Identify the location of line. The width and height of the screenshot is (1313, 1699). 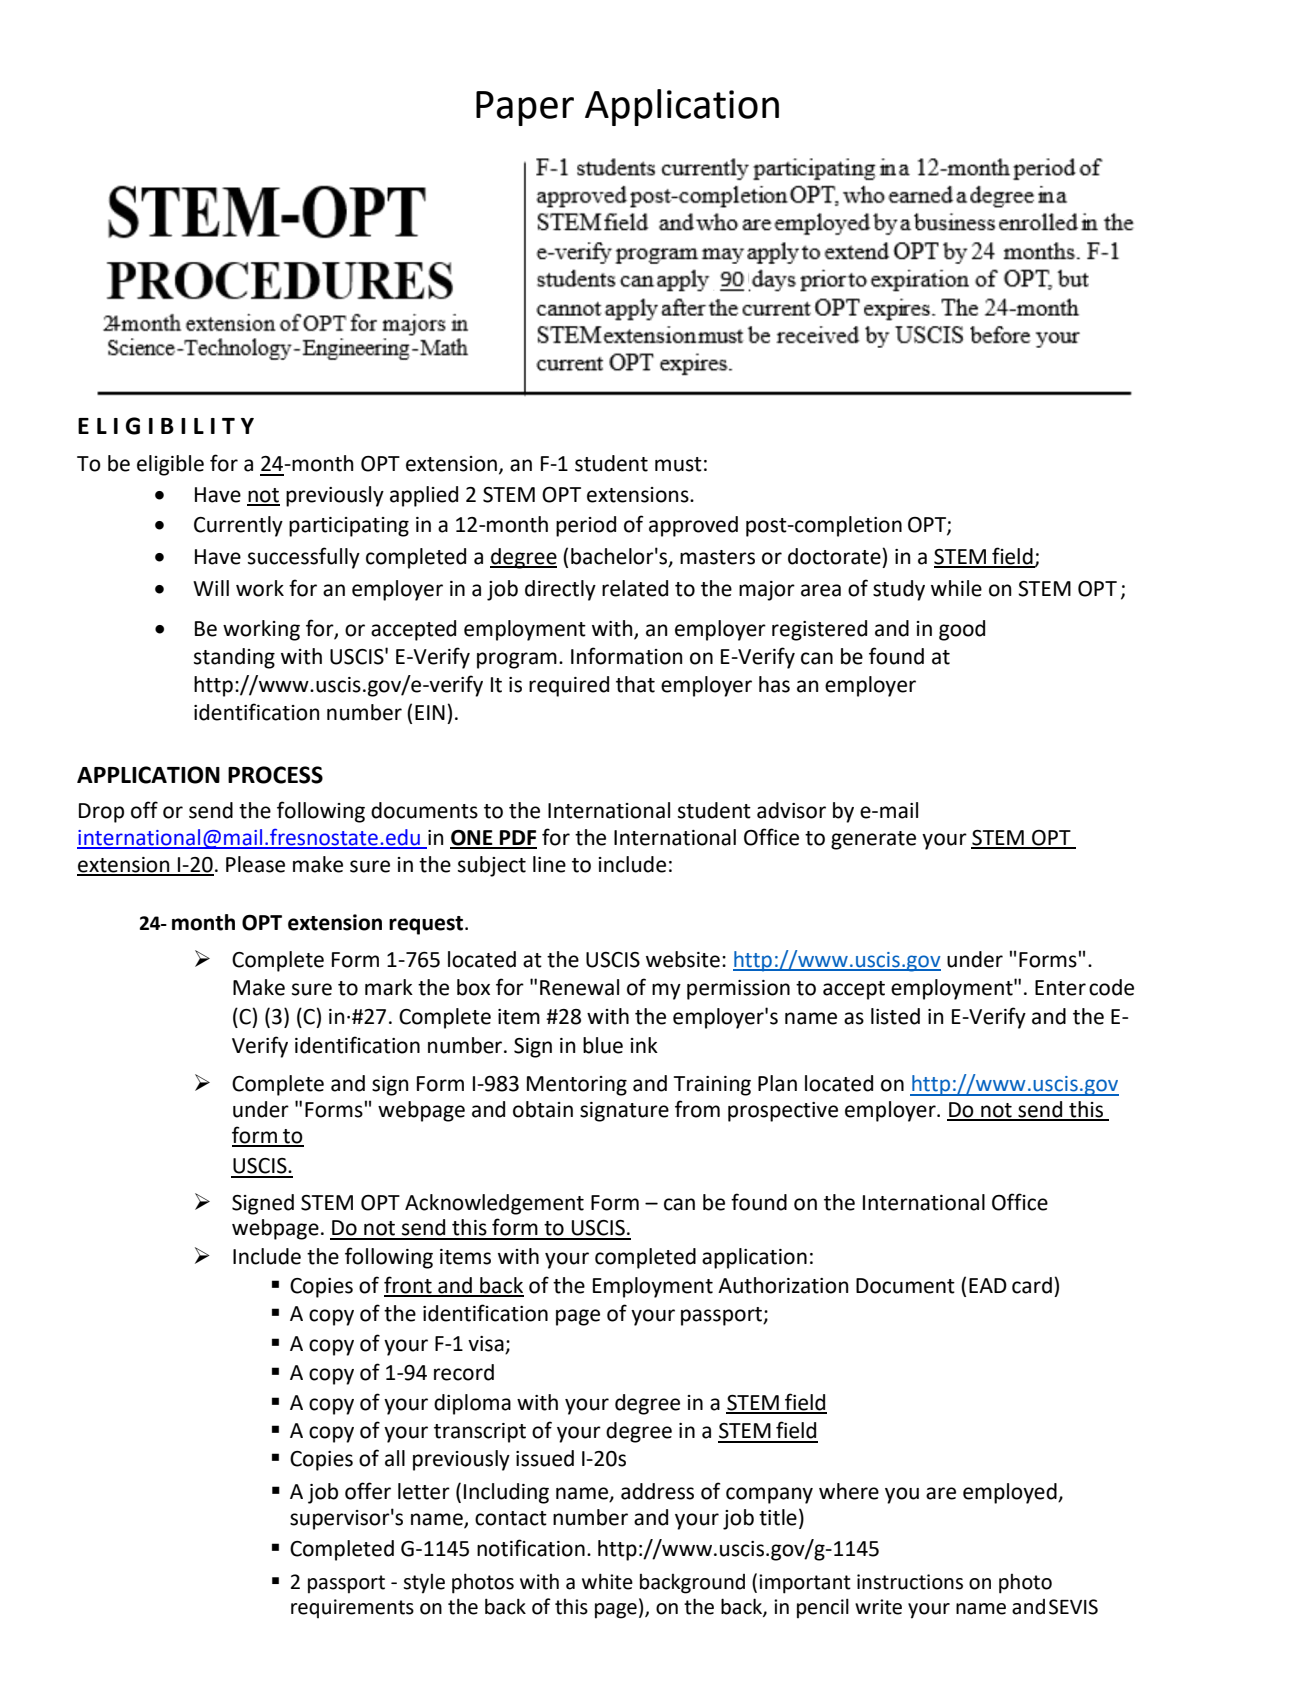
(549, 864).
